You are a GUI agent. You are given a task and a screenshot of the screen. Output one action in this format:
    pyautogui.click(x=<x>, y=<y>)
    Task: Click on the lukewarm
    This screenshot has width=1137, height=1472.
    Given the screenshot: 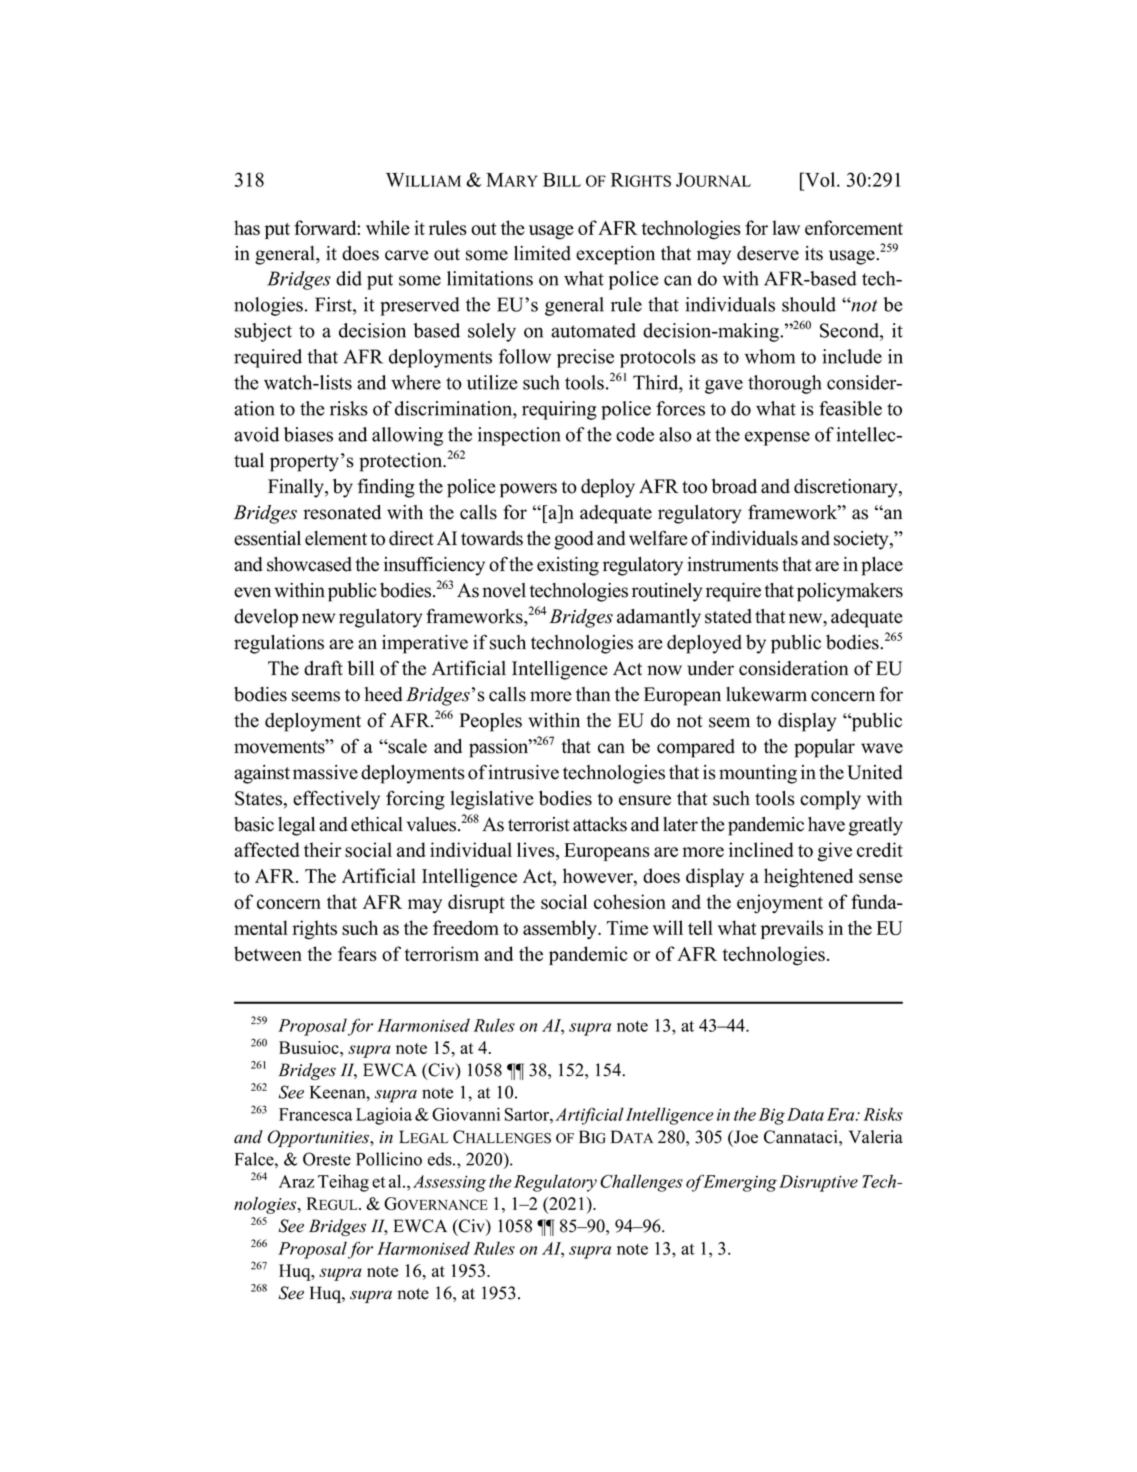 What is the action you would take?
    pyautogui.click(x=766, y=694)
